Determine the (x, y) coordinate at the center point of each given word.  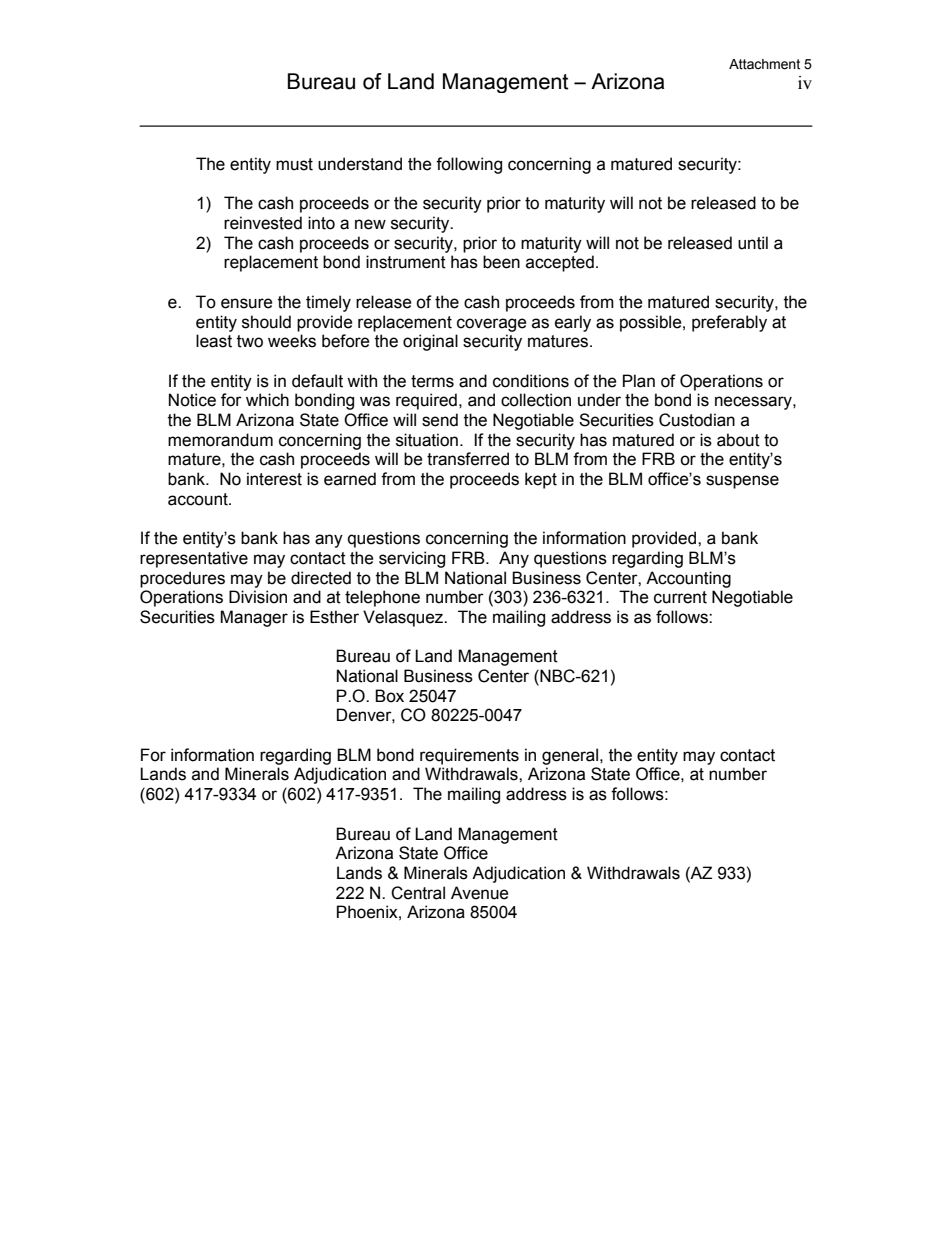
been (501, 262)
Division (258, 597)
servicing (412, 559)
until (753, 243)
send (440, 420)
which (267, 400)
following (469, 165)
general (570, 756)
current (680, 597)
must (294, 164)
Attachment (764, 64)
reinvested (263, 223)
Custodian (697, 420)
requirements (469, 756)
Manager (254, 618)
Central (418, 893)
